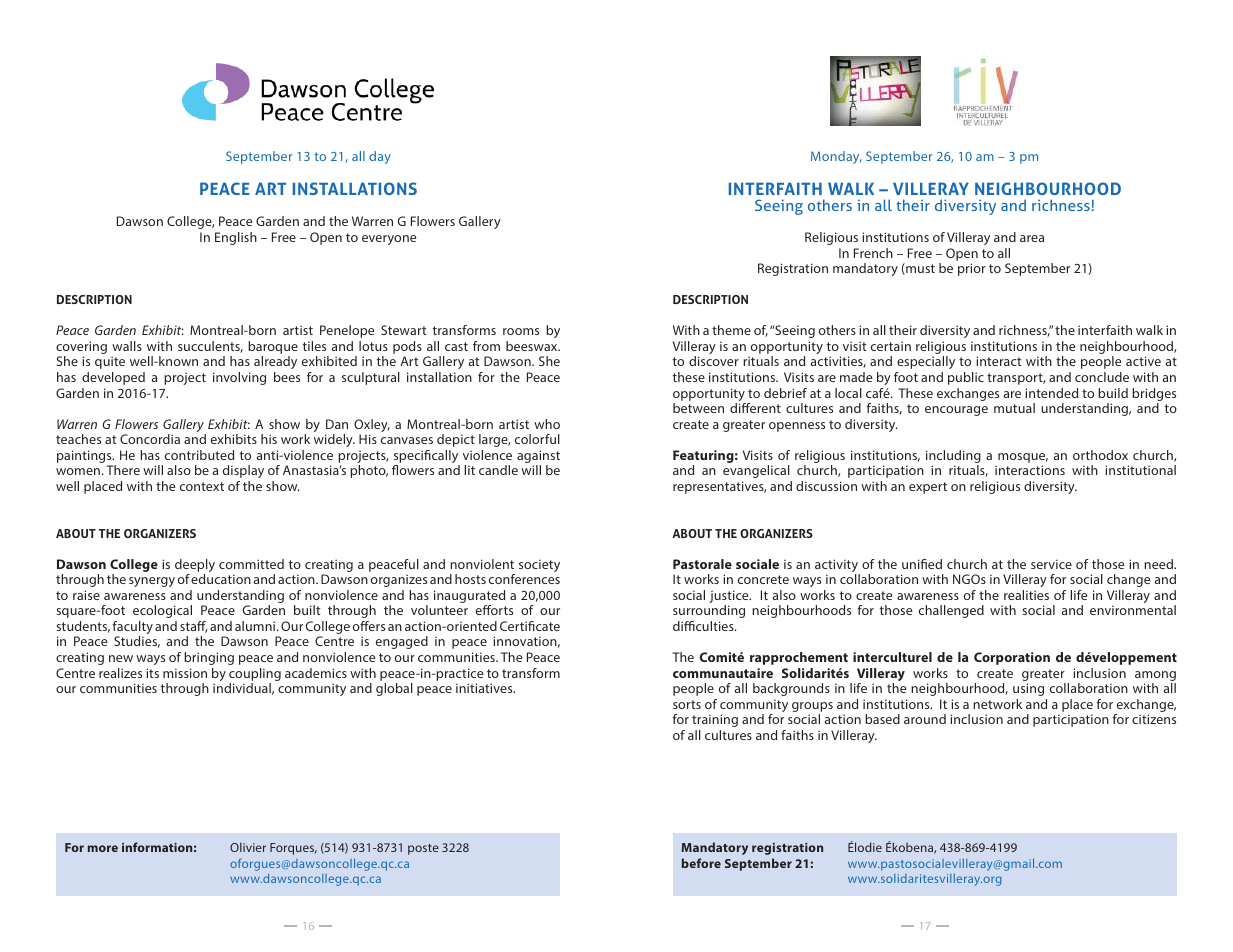 This screenshot has height=952, width=1233. Describe the element at coordinates (248, 847) in the screenshot. I see `Olivier` at that location.
